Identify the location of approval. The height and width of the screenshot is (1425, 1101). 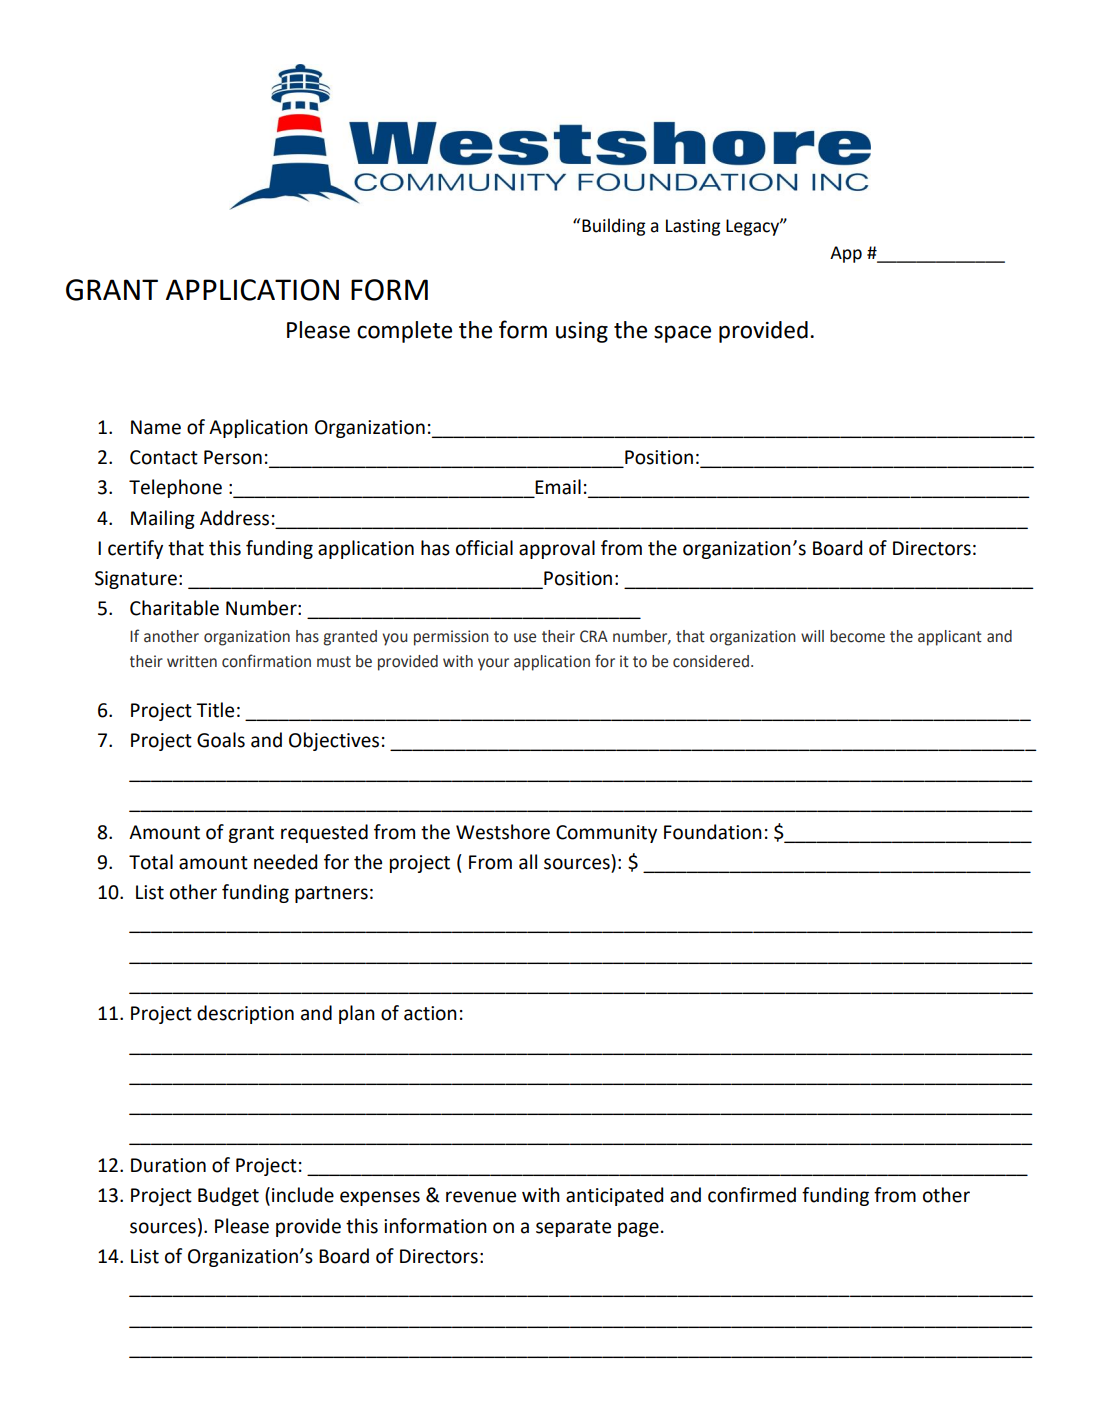
(557, 549).
